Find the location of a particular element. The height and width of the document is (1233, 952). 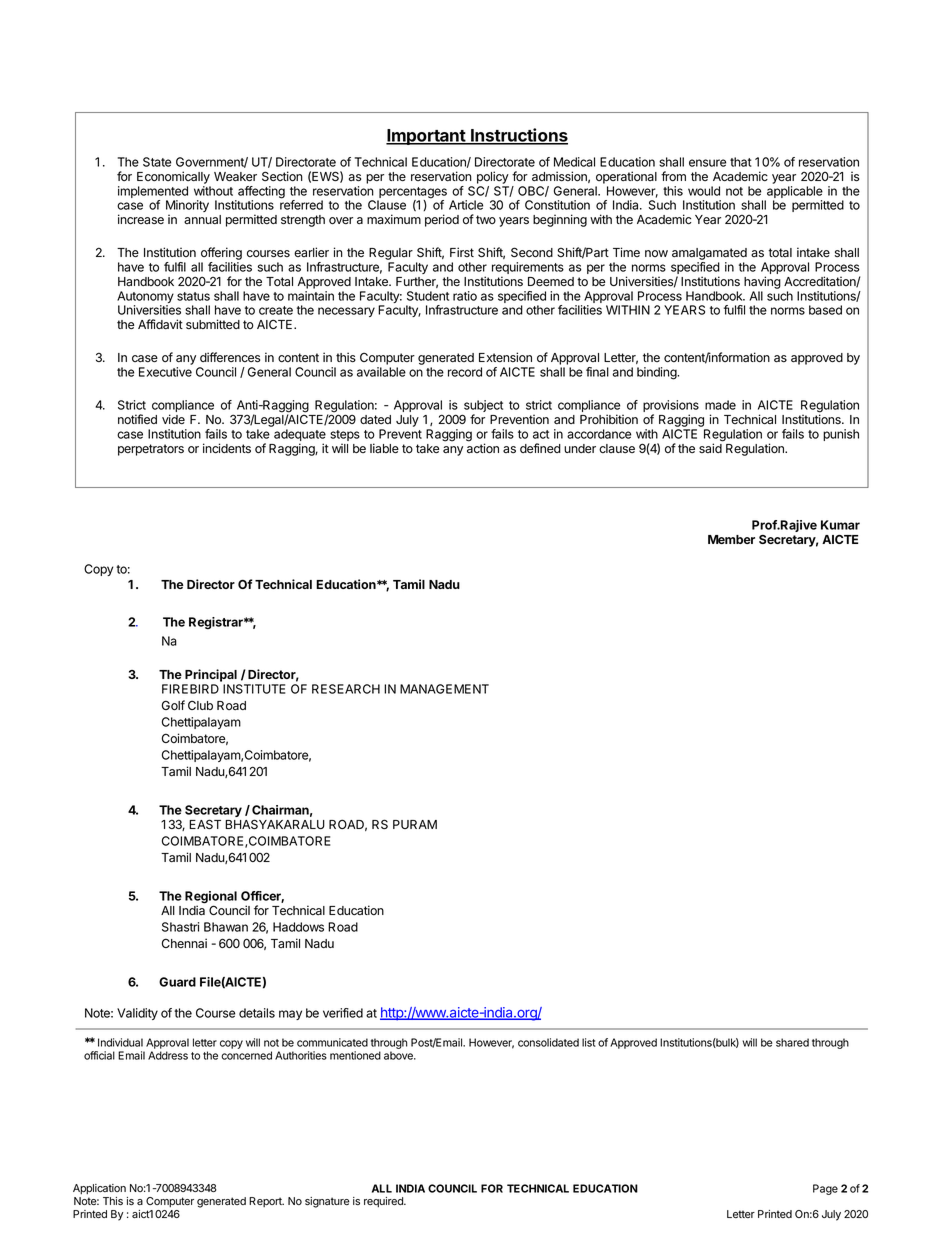

shared is located at coordinates (792, 1042).
